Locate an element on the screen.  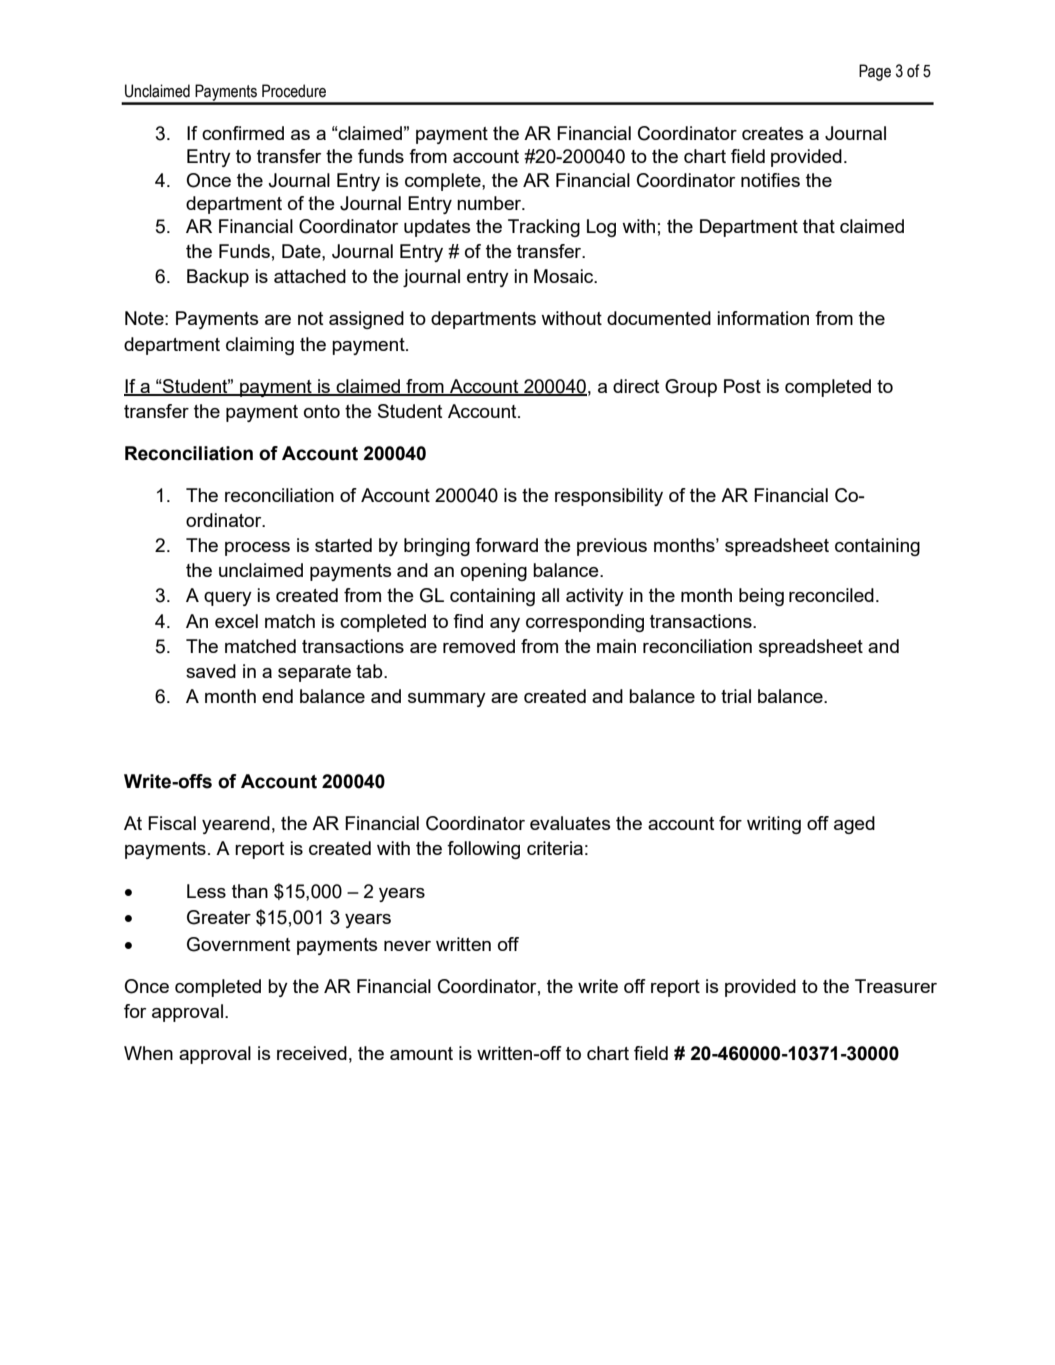
Tracking is located at coordinates (544, 228).
